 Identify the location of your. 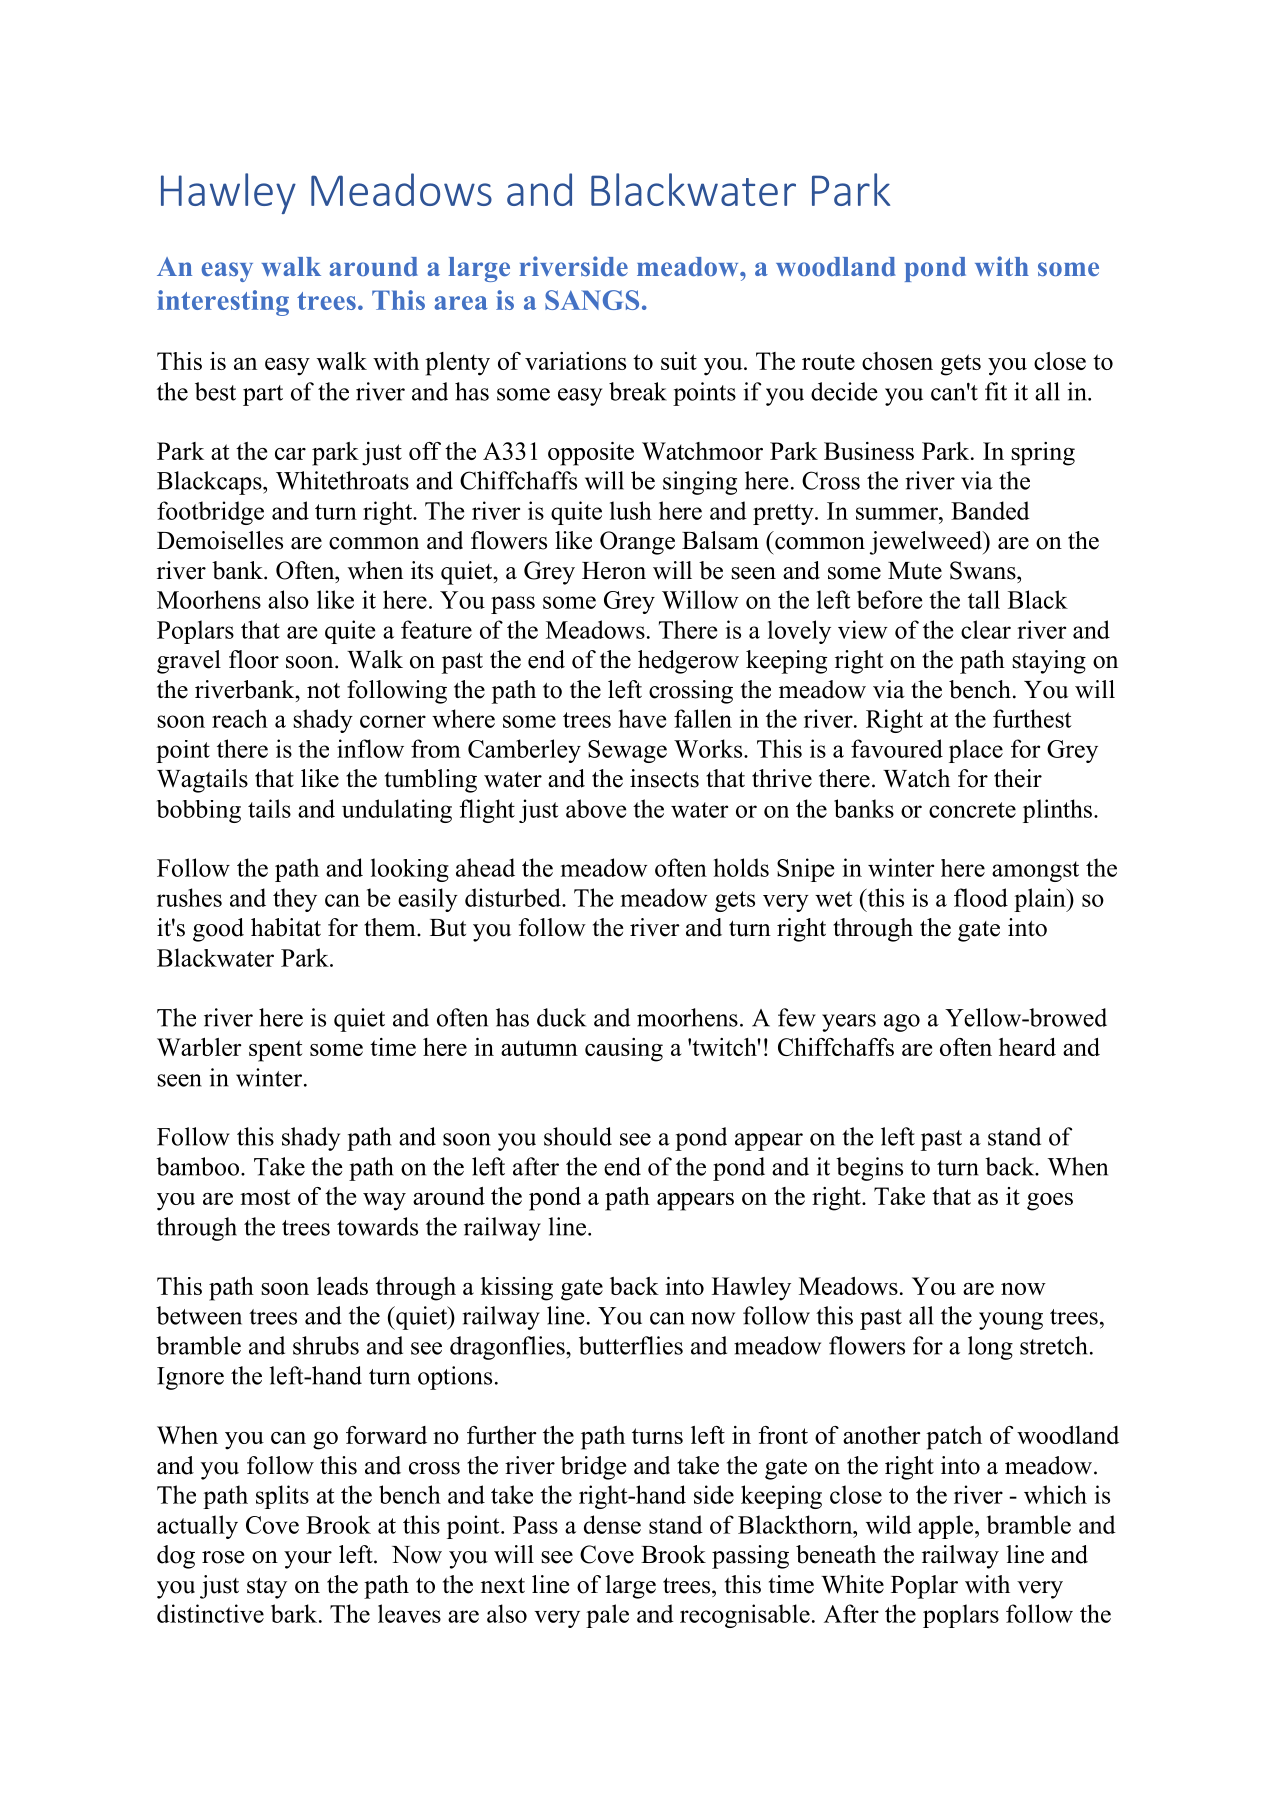
(308, 1560).
